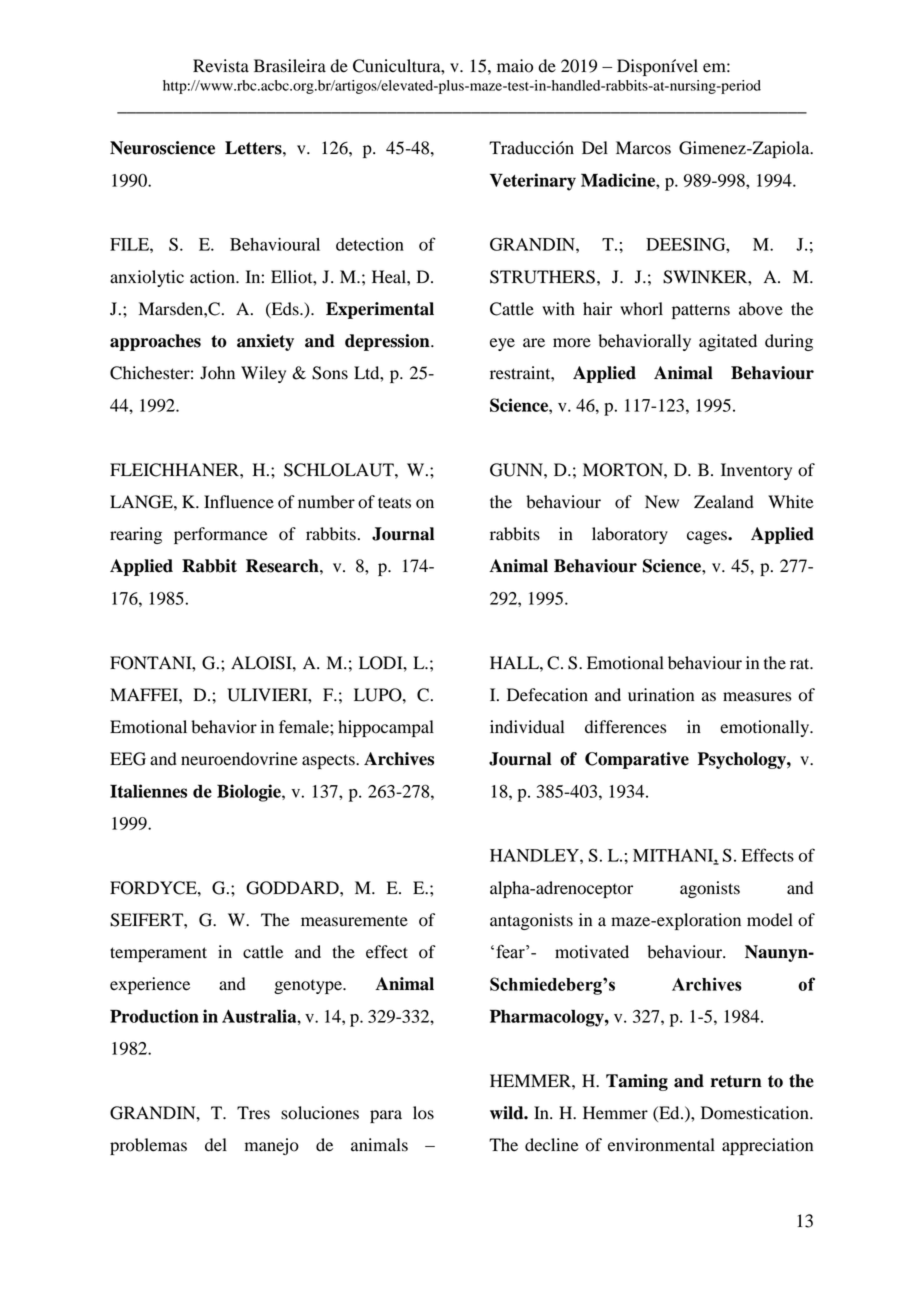 The width and height of the screenshot is (924, 1308). What do you see at coordinates (221, 535) in the screenshot?
I see `performance` at bounding box center [221, 535].
